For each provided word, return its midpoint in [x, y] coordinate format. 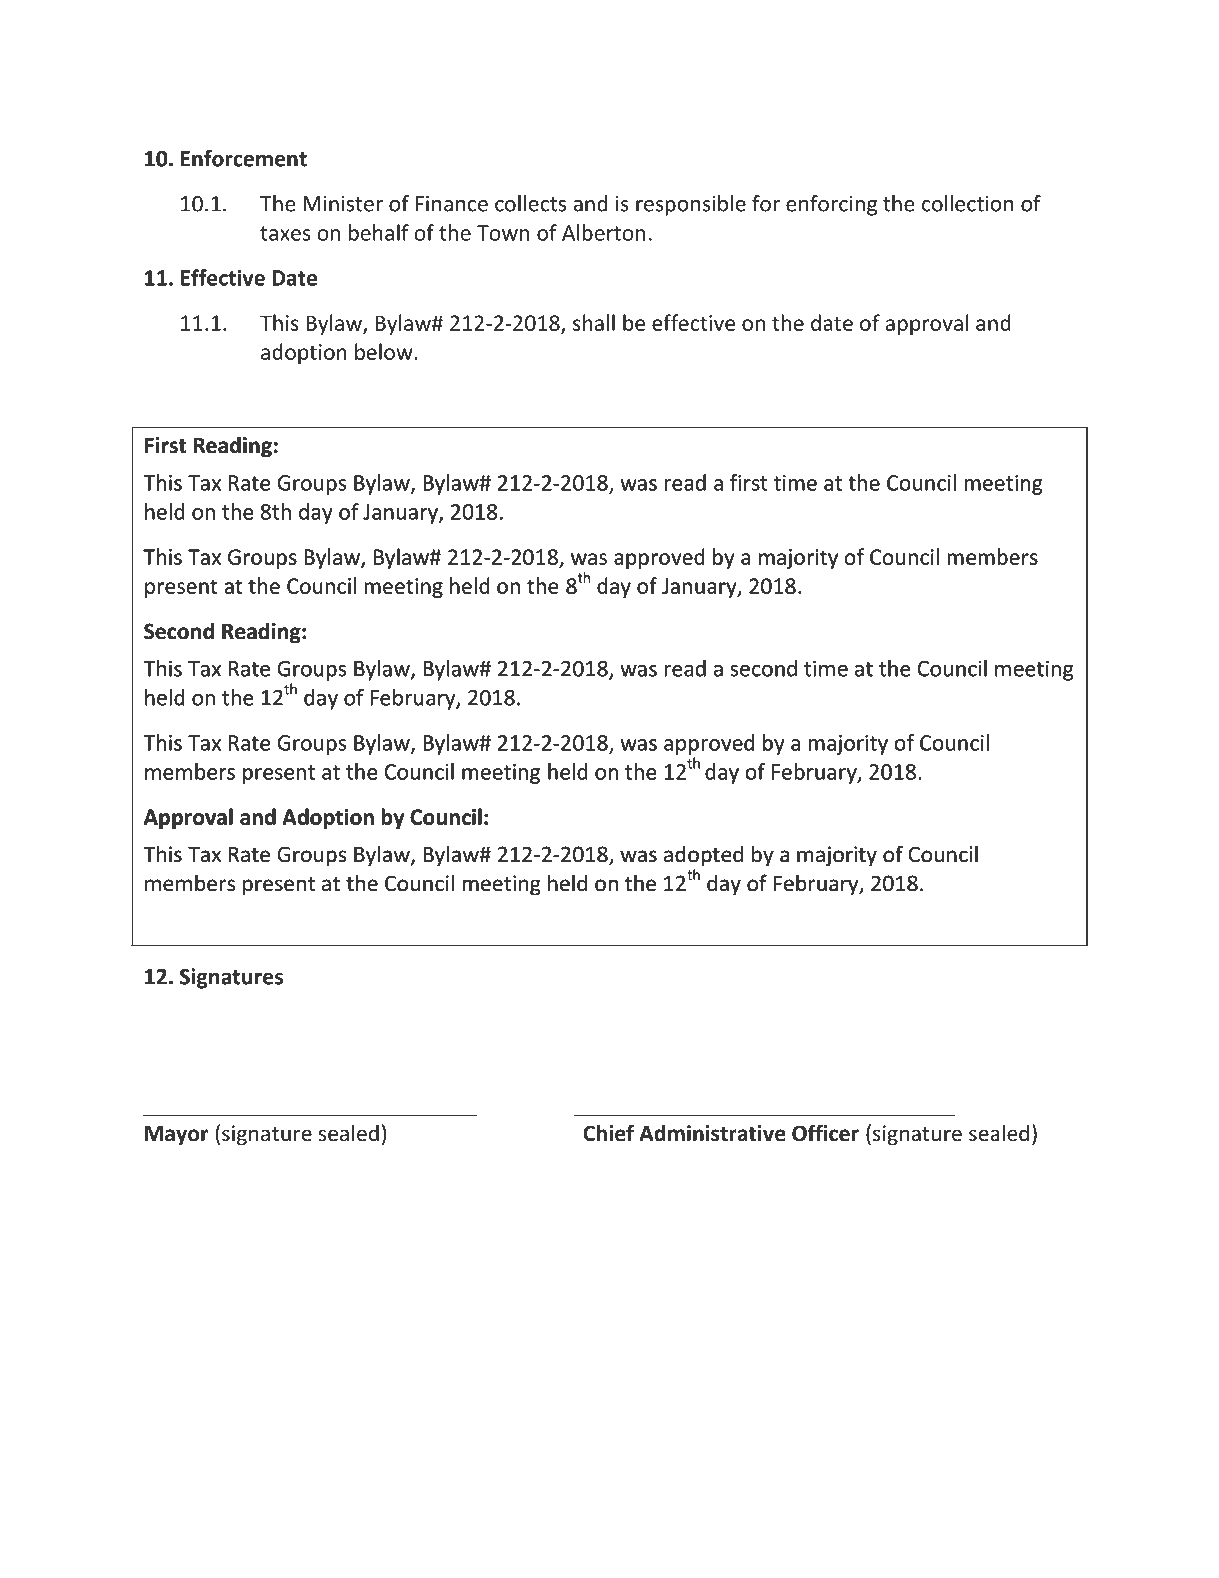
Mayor [176, 1136]
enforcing [831, 205]
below [385, 351]
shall [594, 322]
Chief [608, 1133]
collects [530, 203]
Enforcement [244, 158]
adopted [703, 856]
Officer [825, 1133]
